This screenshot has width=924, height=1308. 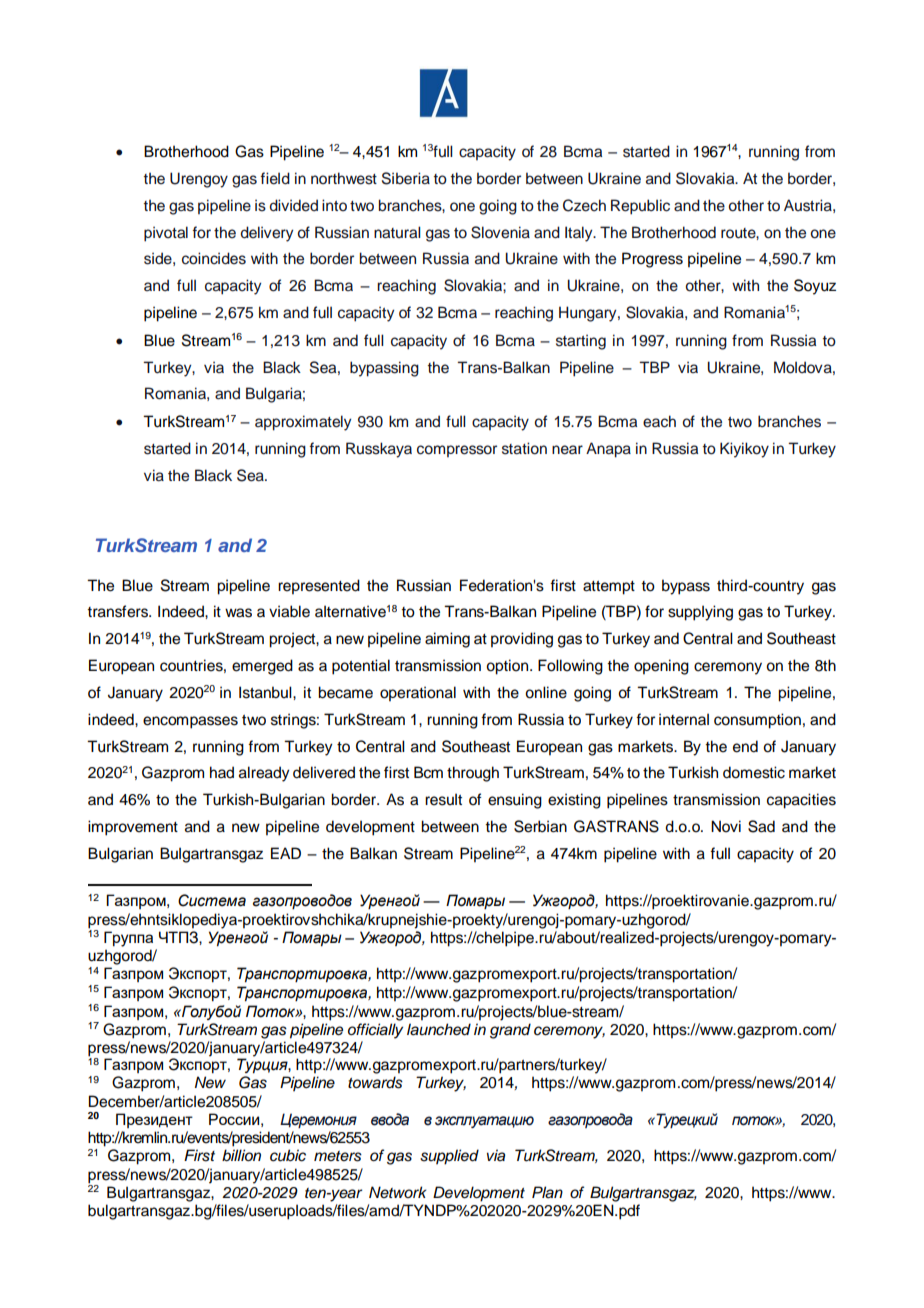 I want to click on supplied, so click(x=449, y=1157).
